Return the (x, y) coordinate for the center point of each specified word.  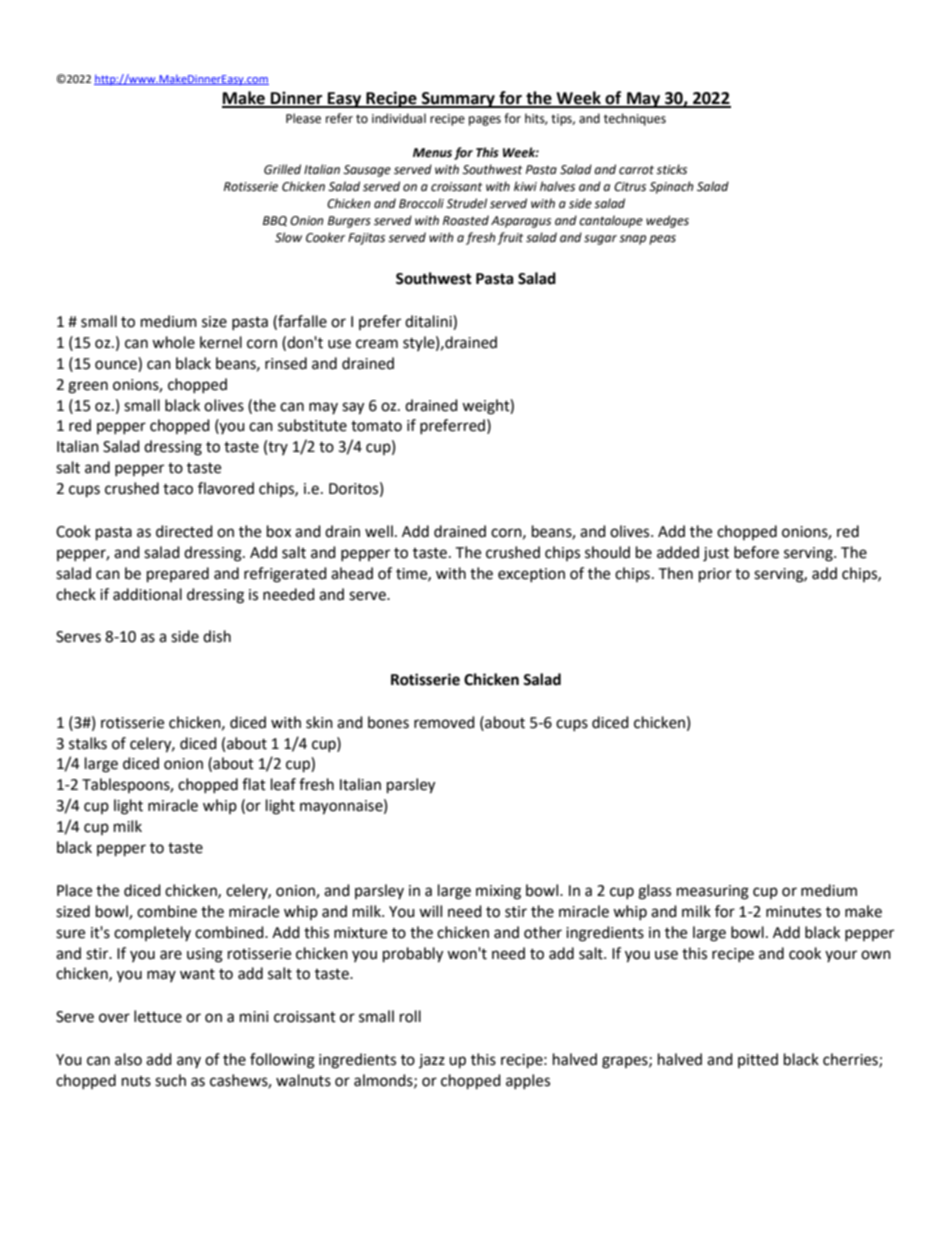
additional (147, 594)
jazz (432, 1061)
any (189, 1062)
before (756, 552)
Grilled (282, 169)
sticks (671, 169)
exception (531, 575)
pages (485, 121)
